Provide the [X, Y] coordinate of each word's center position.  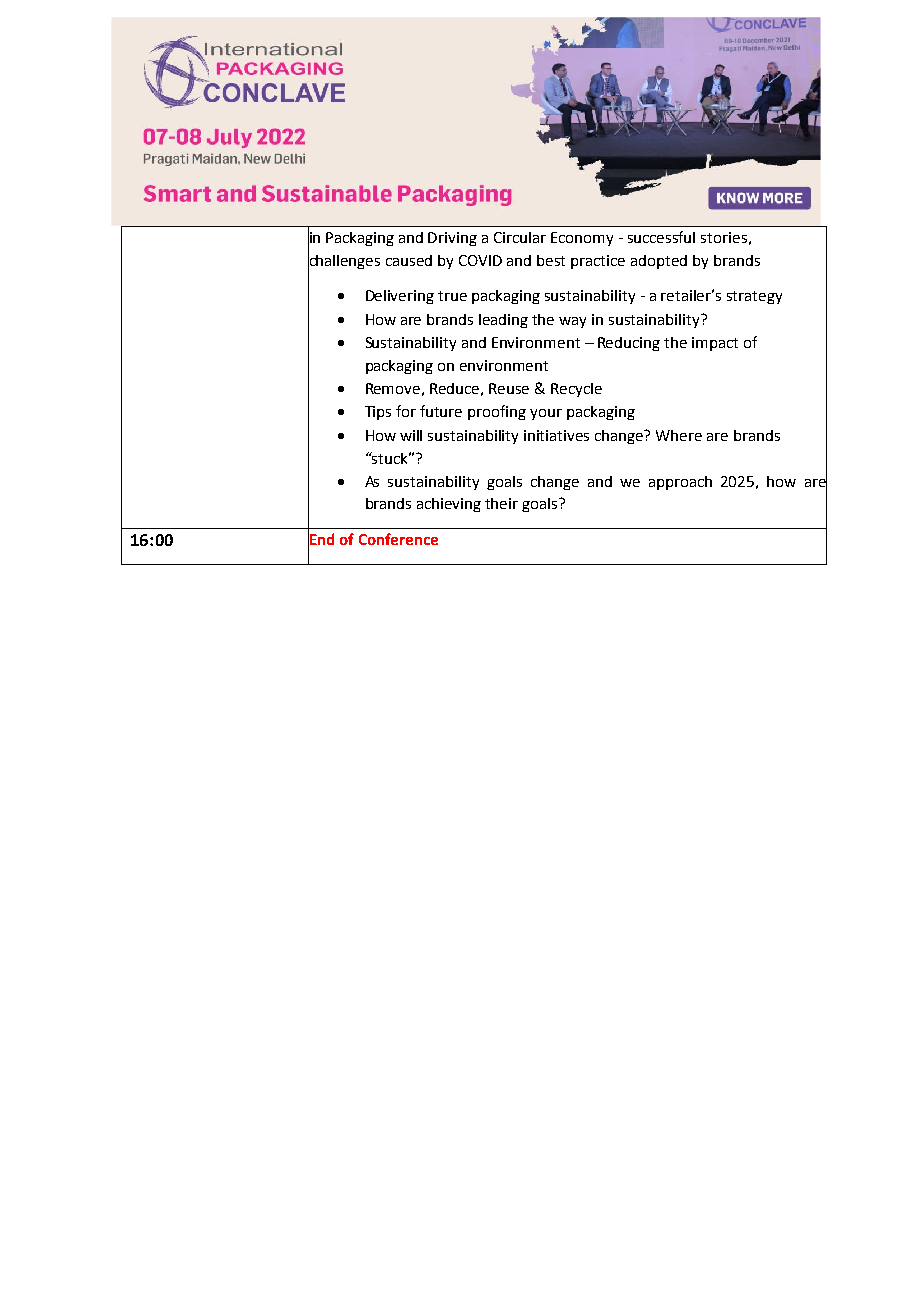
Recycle [576, 390]
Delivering [400, 297]
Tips [378, 413]
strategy [754, 297]
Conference [398, 539]
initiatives [556, 435]
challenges [344, 261]
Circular [520, 237]
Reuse [509, 388]
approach [680, 483]
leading [503, 321]
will [411, 435]
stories [724, 237]
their [501, 503]
